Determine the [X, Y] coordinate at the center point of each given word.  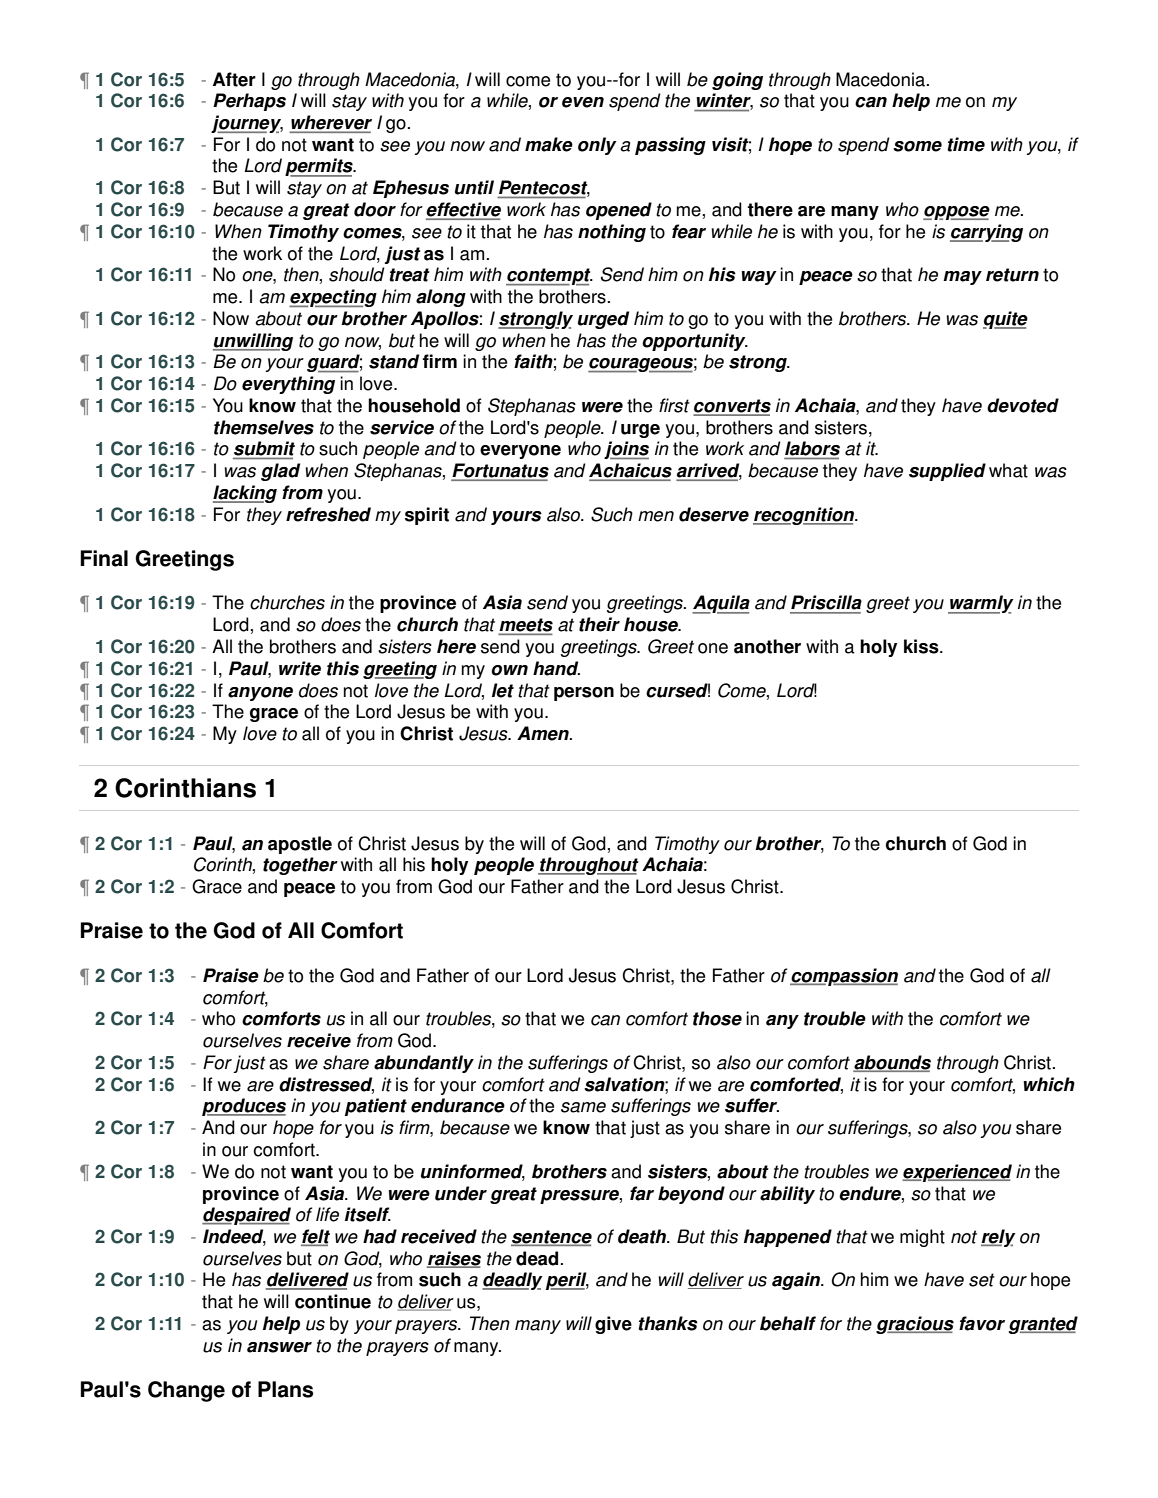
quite [1005, 320]
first [674, 405]
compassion [844, 977]
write [300, 668]
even [583, 102]
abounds [892, 1063]
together [300, 866]
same [583, 1107]
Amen [544, 733]
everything [288, 385]
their [599, 624]
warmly [981, 604]
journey [247, 124]
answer [279, 1347]
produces [244, 1107]
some [917, 146]
